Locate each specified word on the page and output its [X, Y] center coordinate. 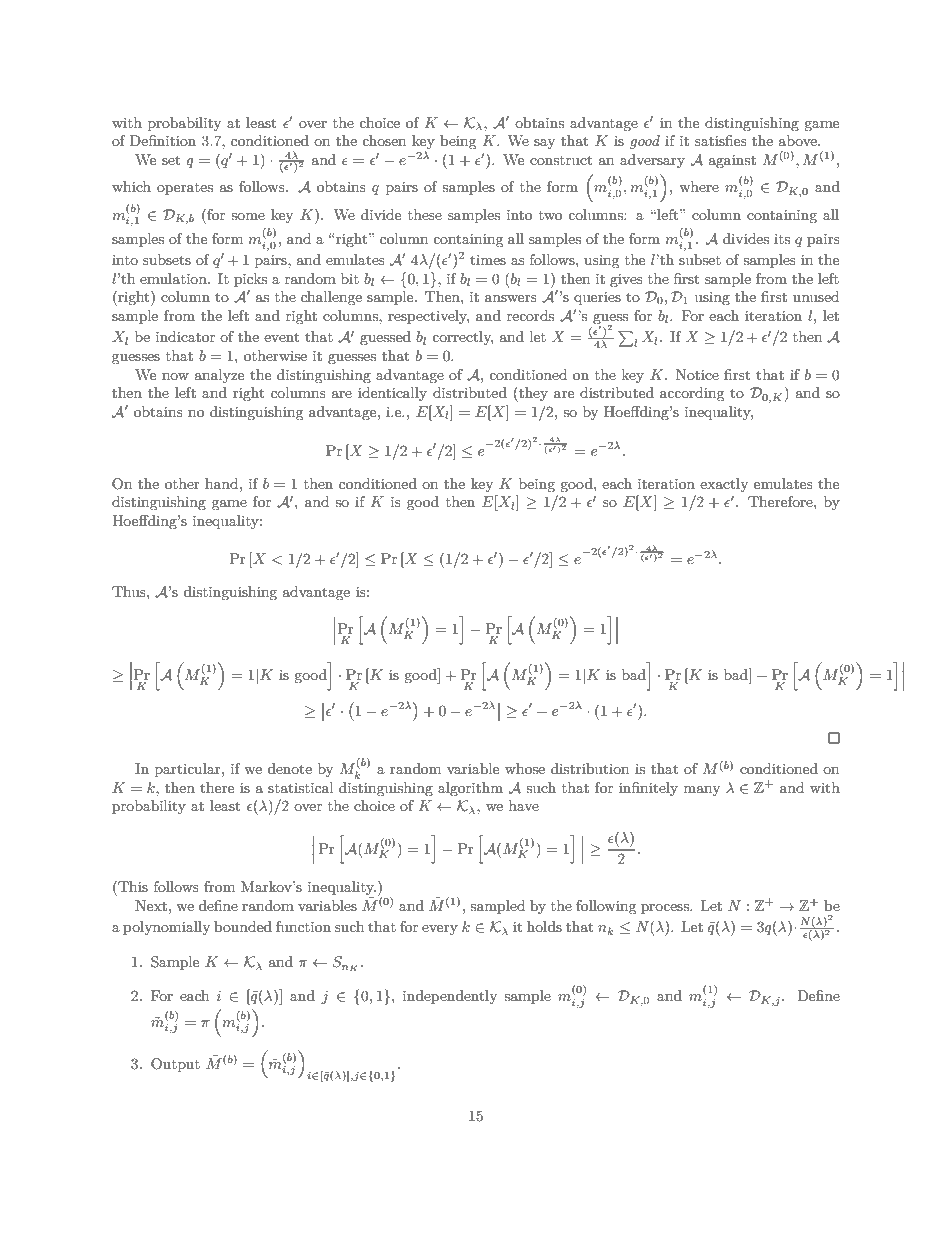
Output [175, 1065]
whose [525, 768]
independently [450, 997]
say [544, 144]
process [666, 909]
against [732, 161]
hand [223, 483]
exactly [724, 485]
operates [185, 189]
